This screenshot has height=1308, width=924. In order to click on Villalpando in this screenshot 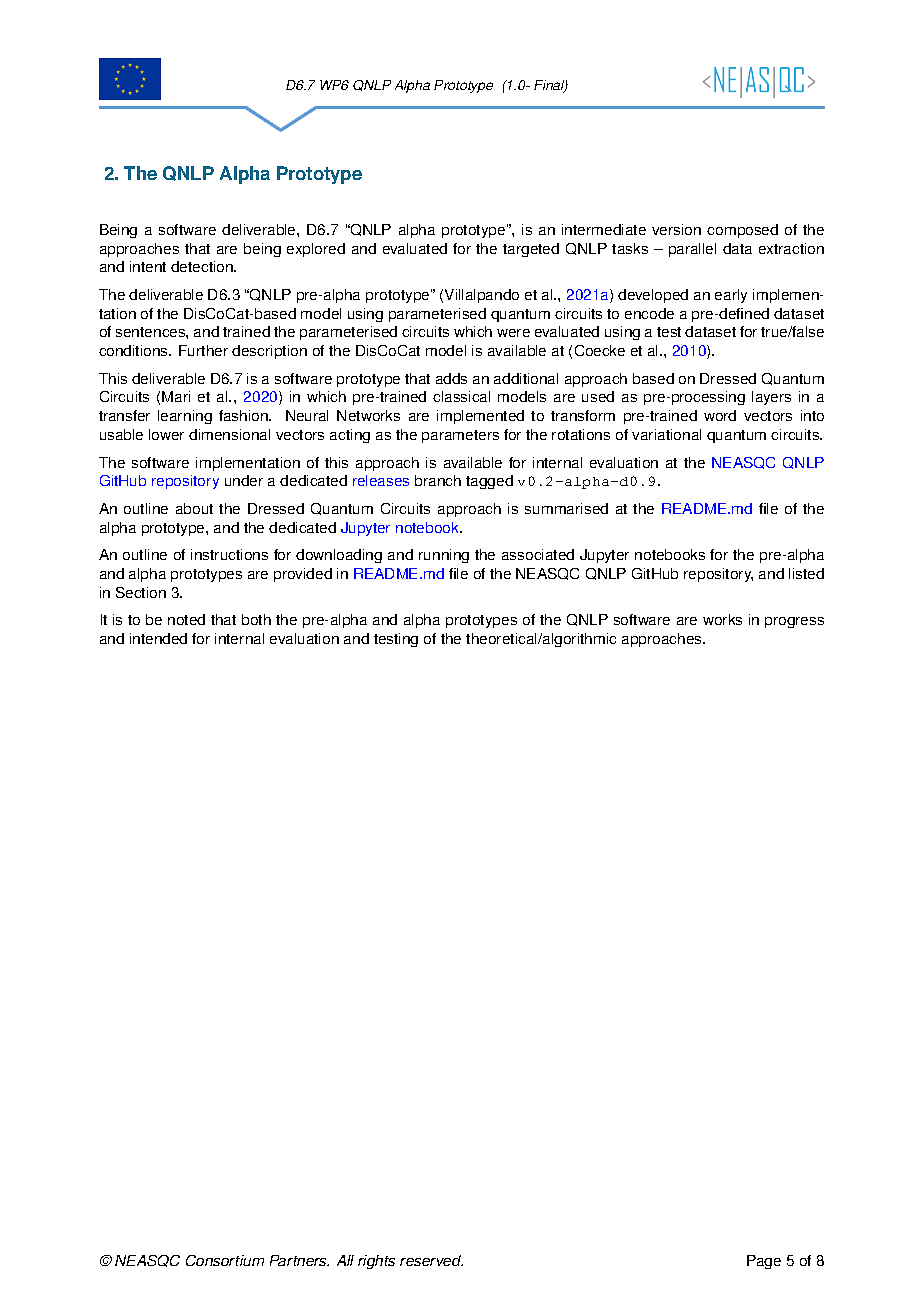, I will do `click(482, 296)`.
